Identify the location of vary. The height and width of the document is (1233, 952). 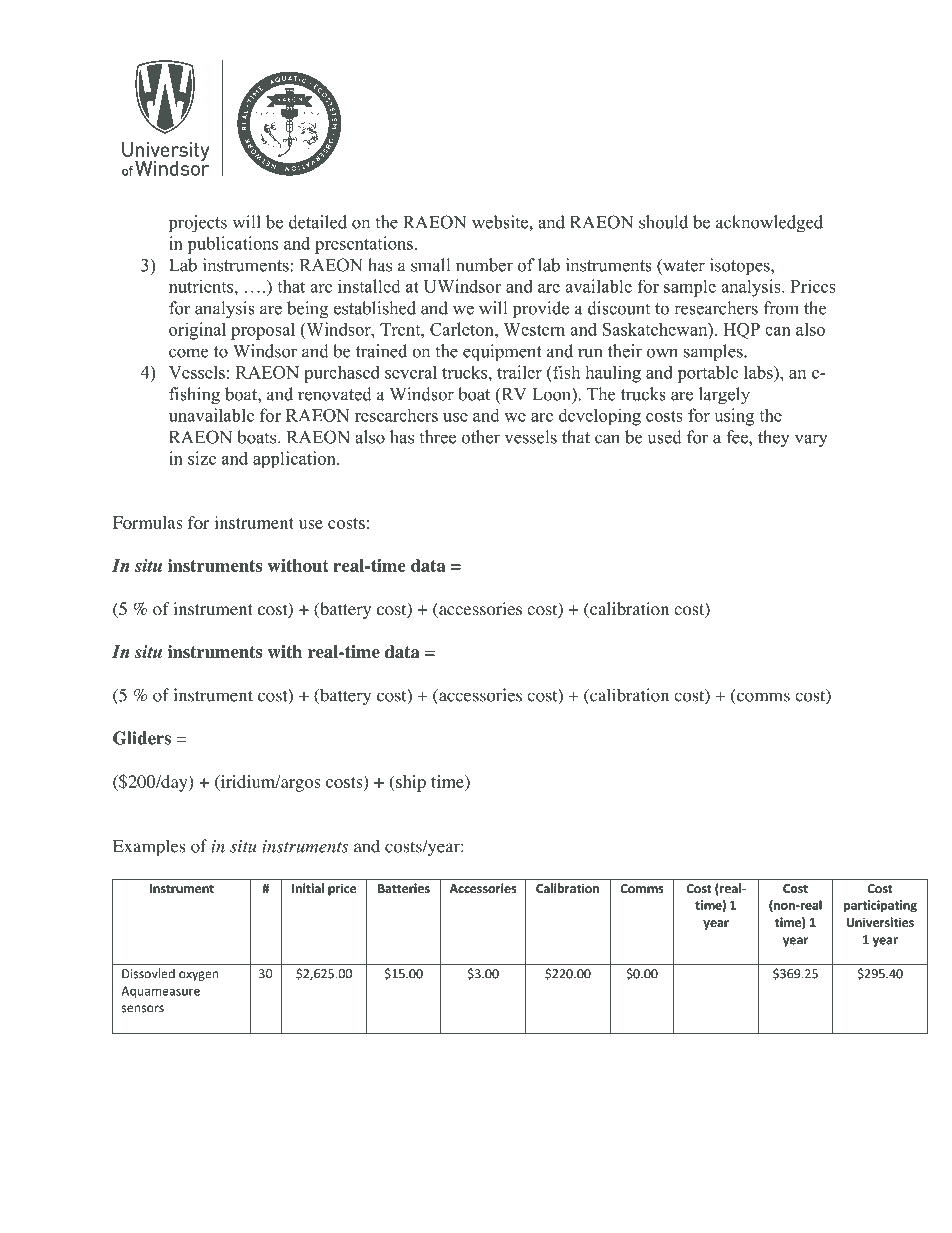
(811, 441).
